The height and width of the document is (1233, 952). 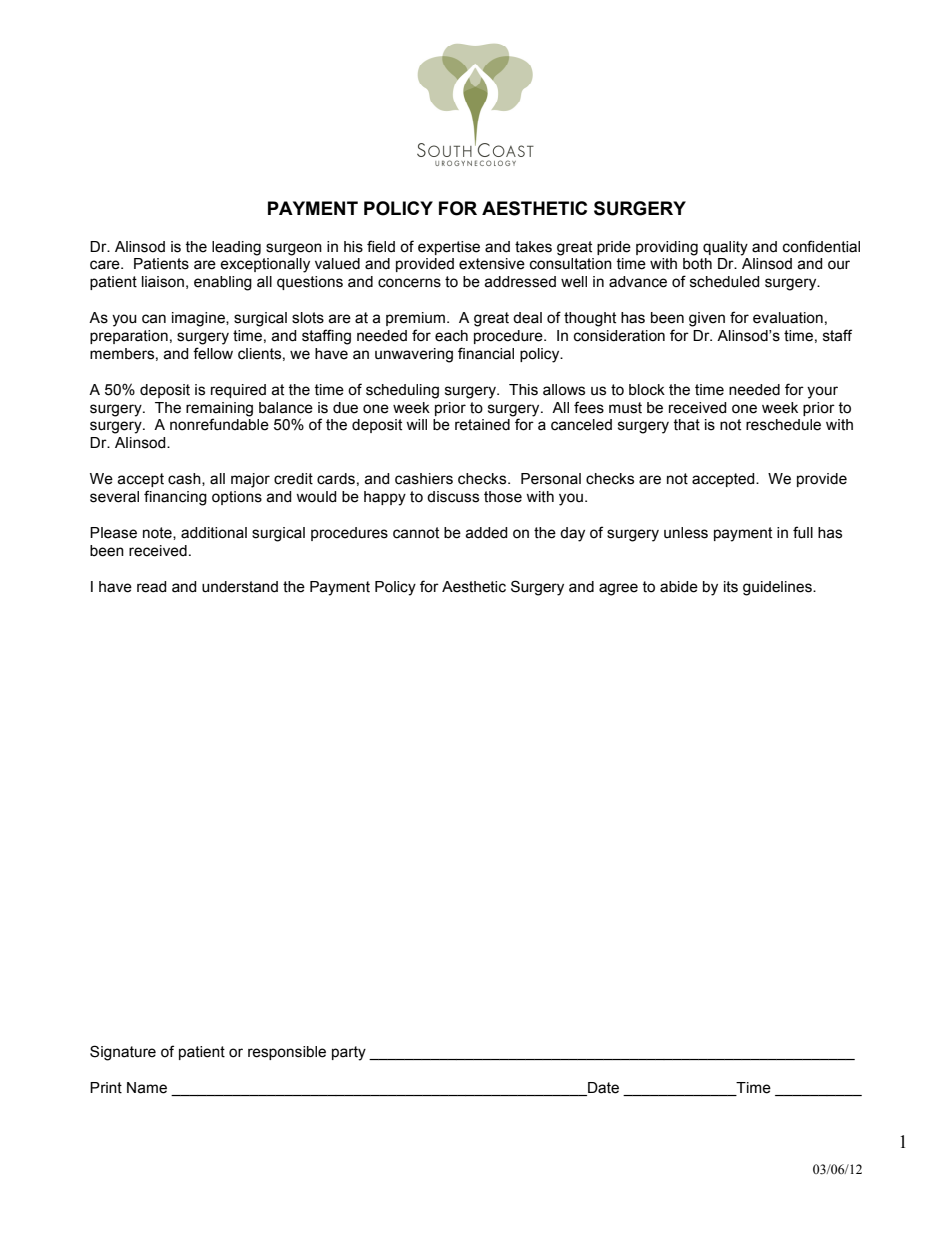 I want to click on read, so click(x=152, y=587).
